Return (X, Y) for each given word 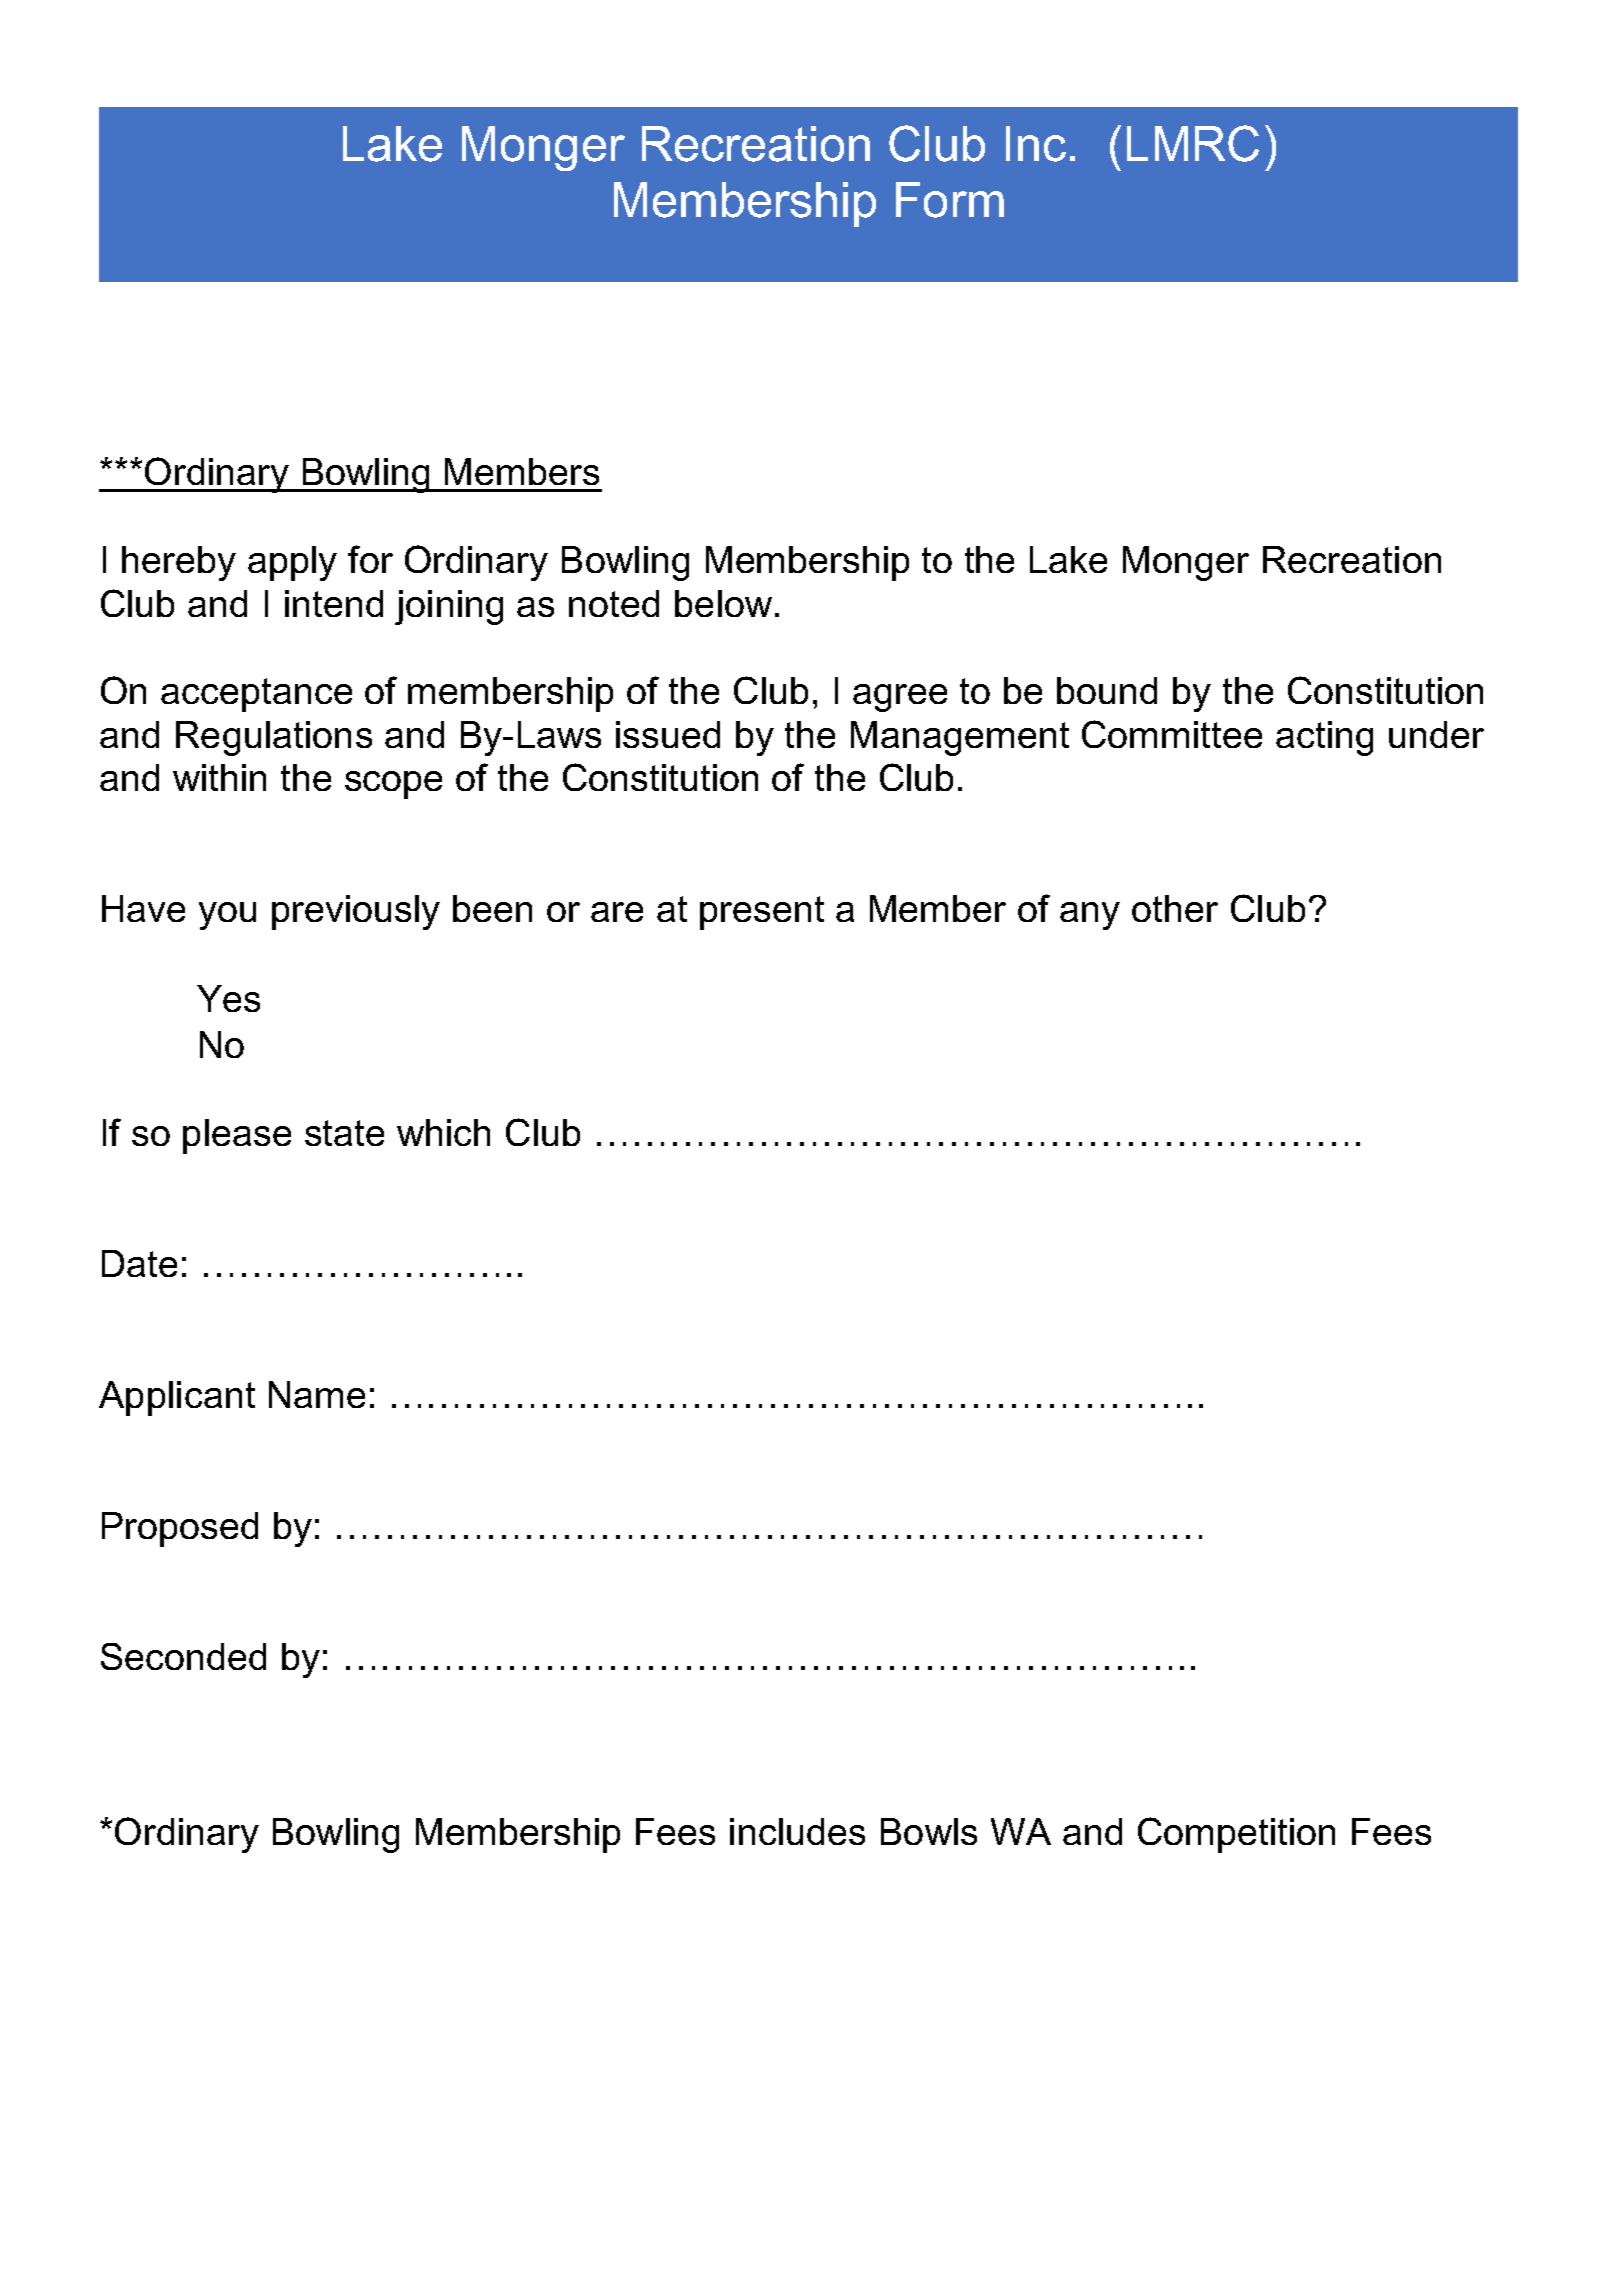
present (762, 913)
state (344, 1133)
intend (334, 603)
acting (1324, 738)
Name (317, 1394)
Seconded (183, 1656)
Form (950, 200)
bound (1107, 690)
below (723, 603)
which (443, 1132)
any (1090, 916)
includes (797, 1831)
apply (292, 563)
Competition (1236, 1835)
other (1175, 908)
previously (356, 912)
